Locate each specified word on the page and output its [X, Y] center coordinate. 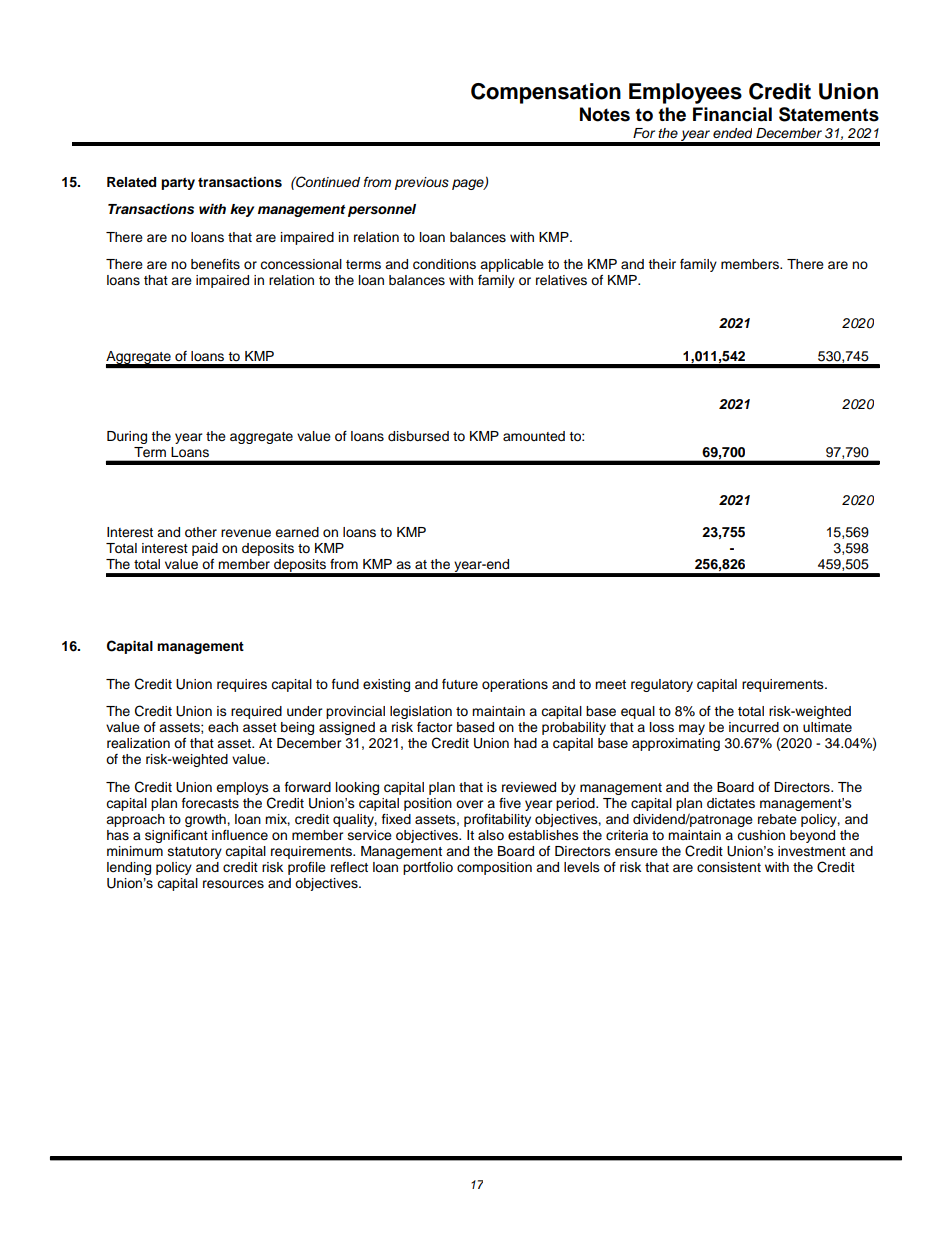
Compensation [546, 93]
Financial [732, 114]
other [201, 532]
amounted [534, 436]
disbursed [418, 436]
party [178, 184]
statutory [195, 853]
